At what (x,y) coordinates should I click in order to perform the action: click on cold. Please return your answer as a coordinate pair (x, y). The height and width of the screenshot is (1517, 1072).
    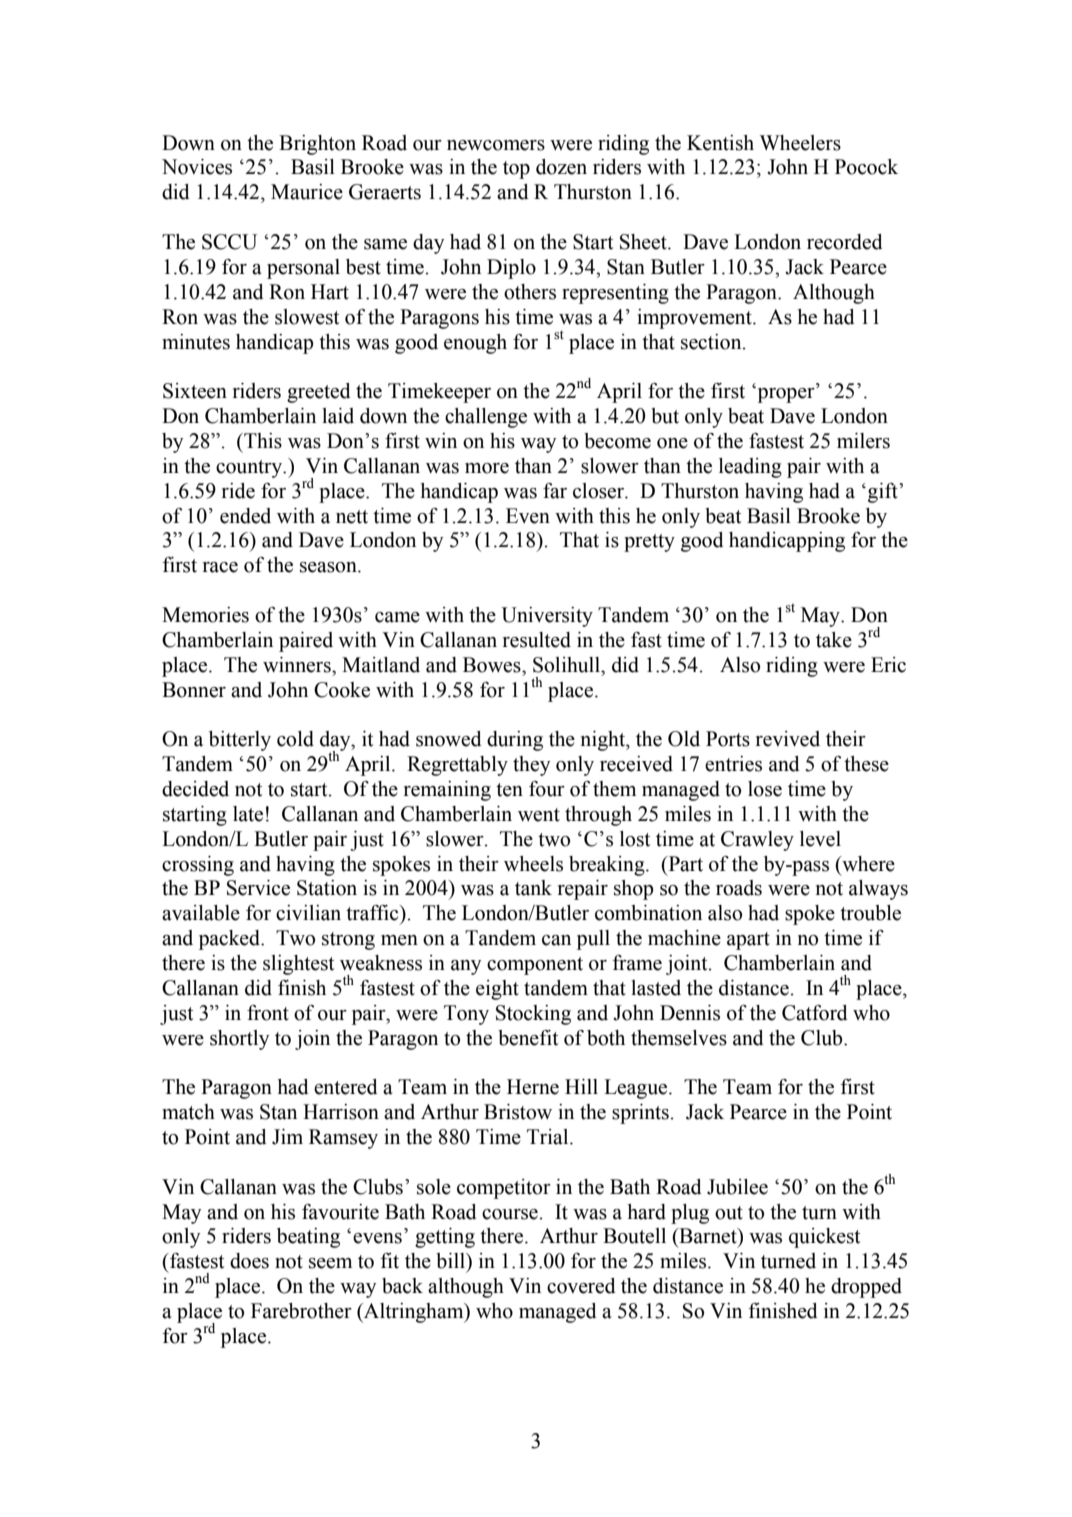
    Looking at the image, I should click on (295, 739).
